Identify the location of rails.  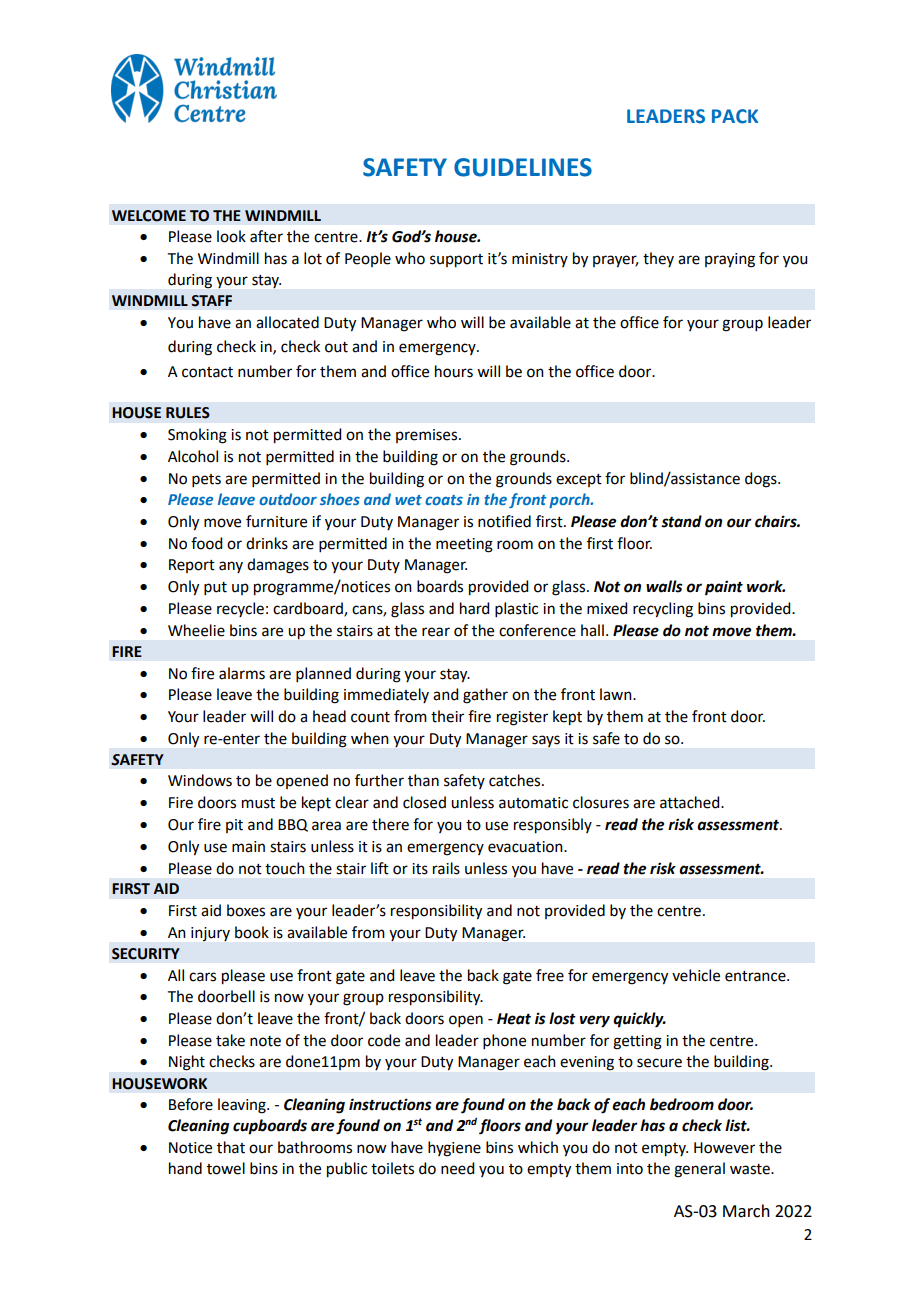
(446, 868).
